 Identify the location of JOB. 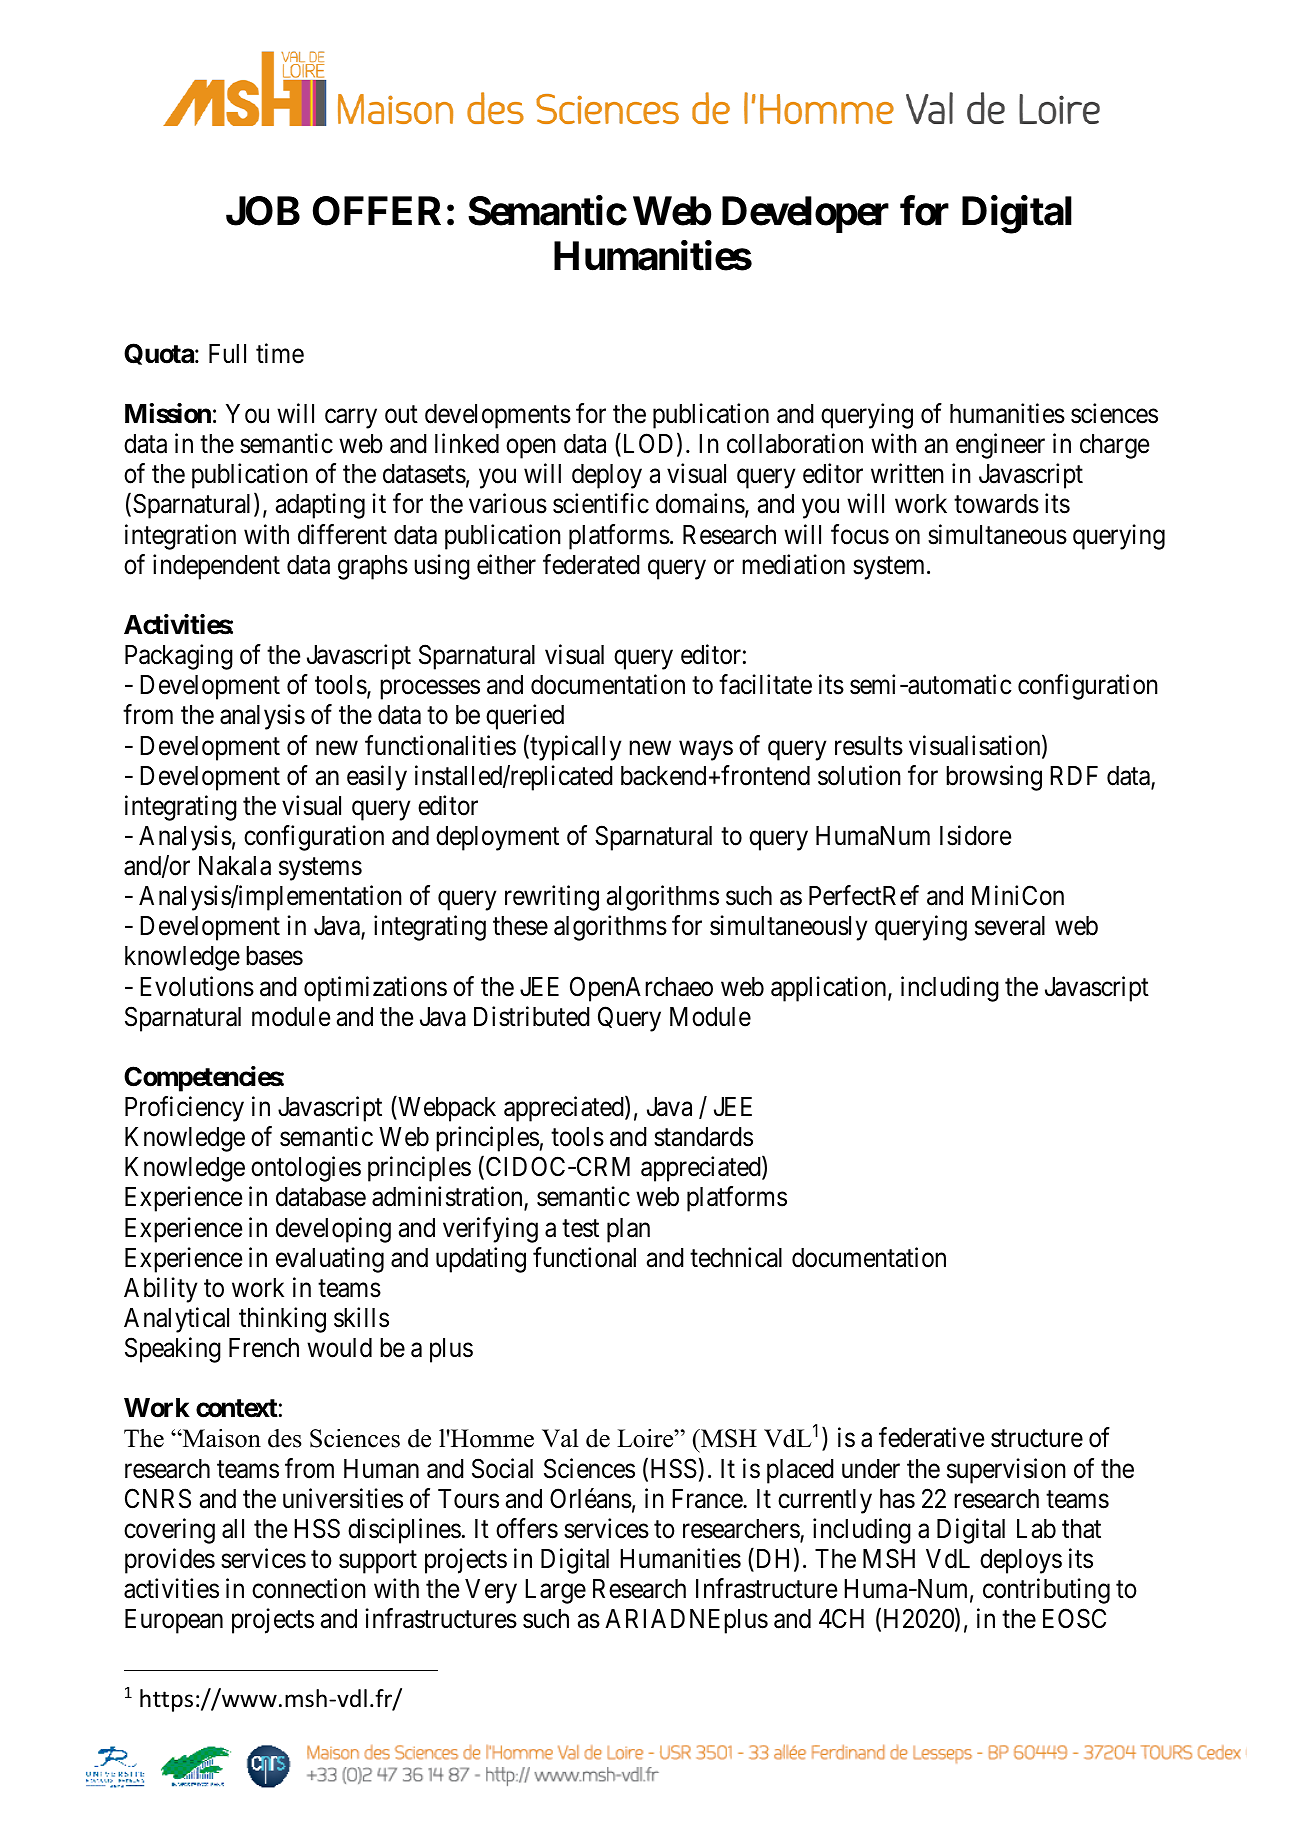
(263, 211).
